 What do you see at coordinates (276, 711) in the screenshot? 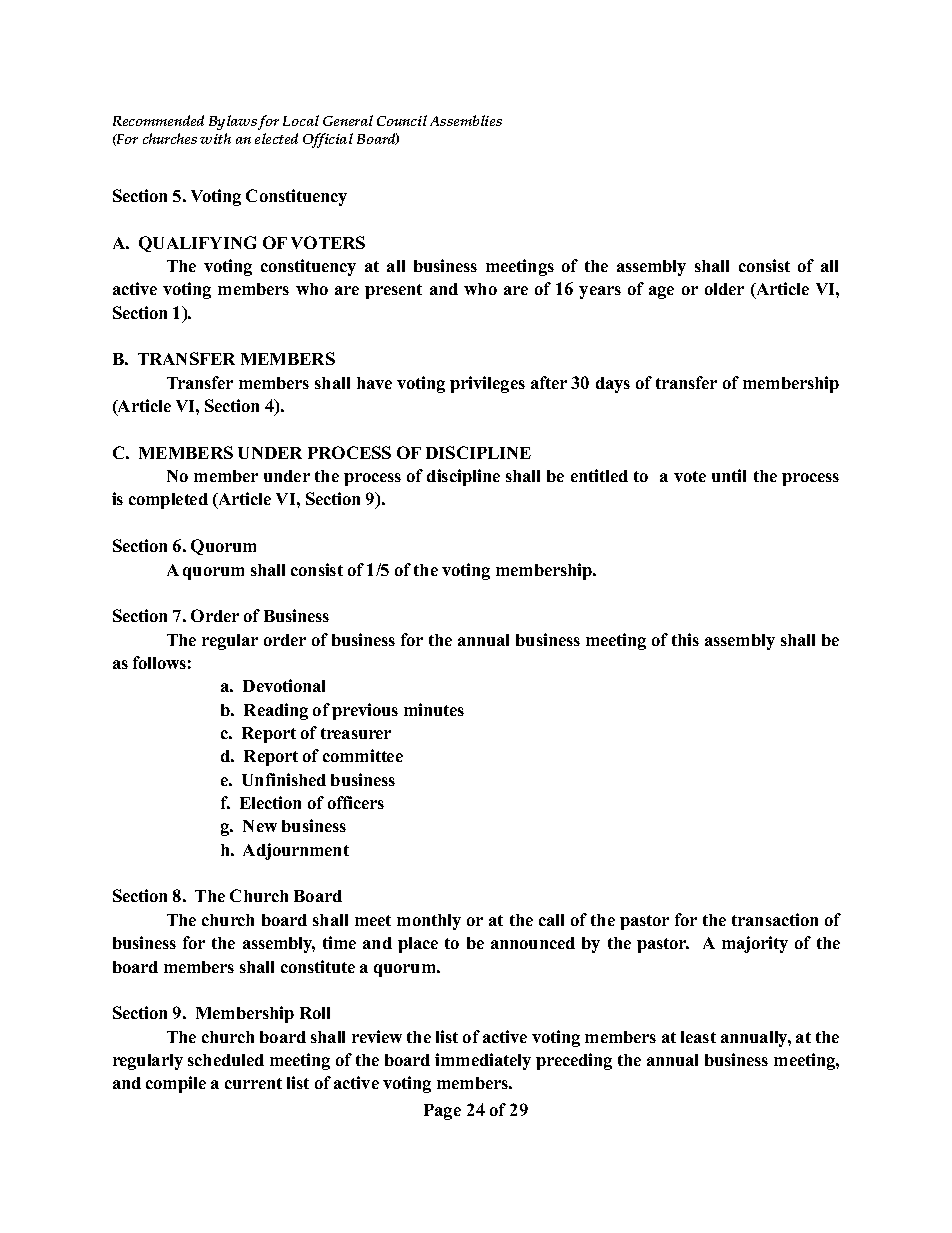
I see `Reading` at bounding box center [276, 711].
